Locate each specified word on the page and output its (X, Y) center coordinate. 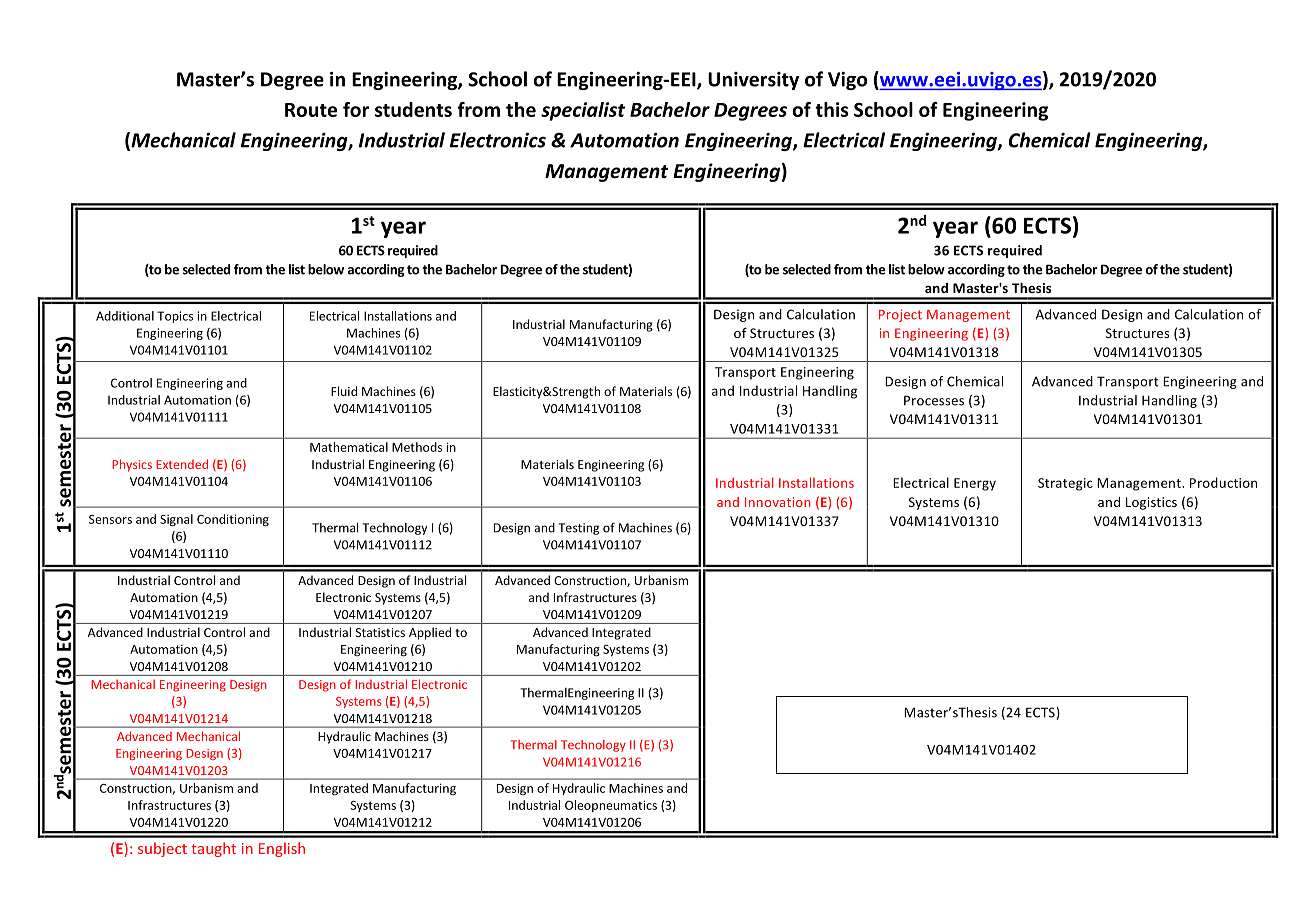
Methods (417, 447)
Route (311, 110)
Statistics (380, 632)
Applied (430, 633)
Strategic (1065, 484)
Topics (175, 317)
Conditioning (233, 520)
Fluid (344, 391)
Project (900, 315)
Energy (975, 484)
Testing (578, 529)
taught (213, 849)
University (753, 81)
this (832, 109)
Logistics (1151, 503)
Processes (934, 400)
